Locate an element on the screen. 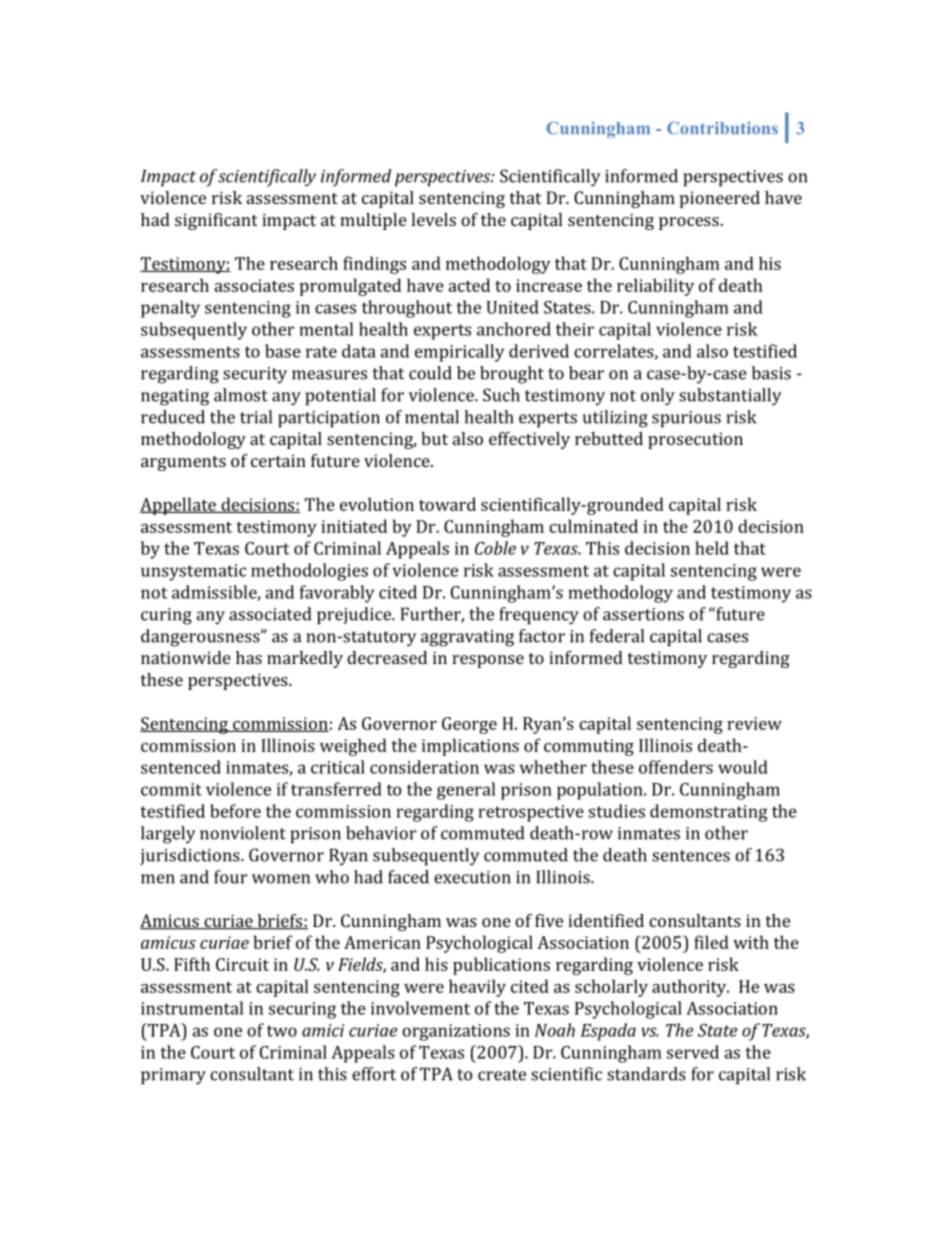 The image size is (952, 1233). significant is located at coordinates (216, 221).
